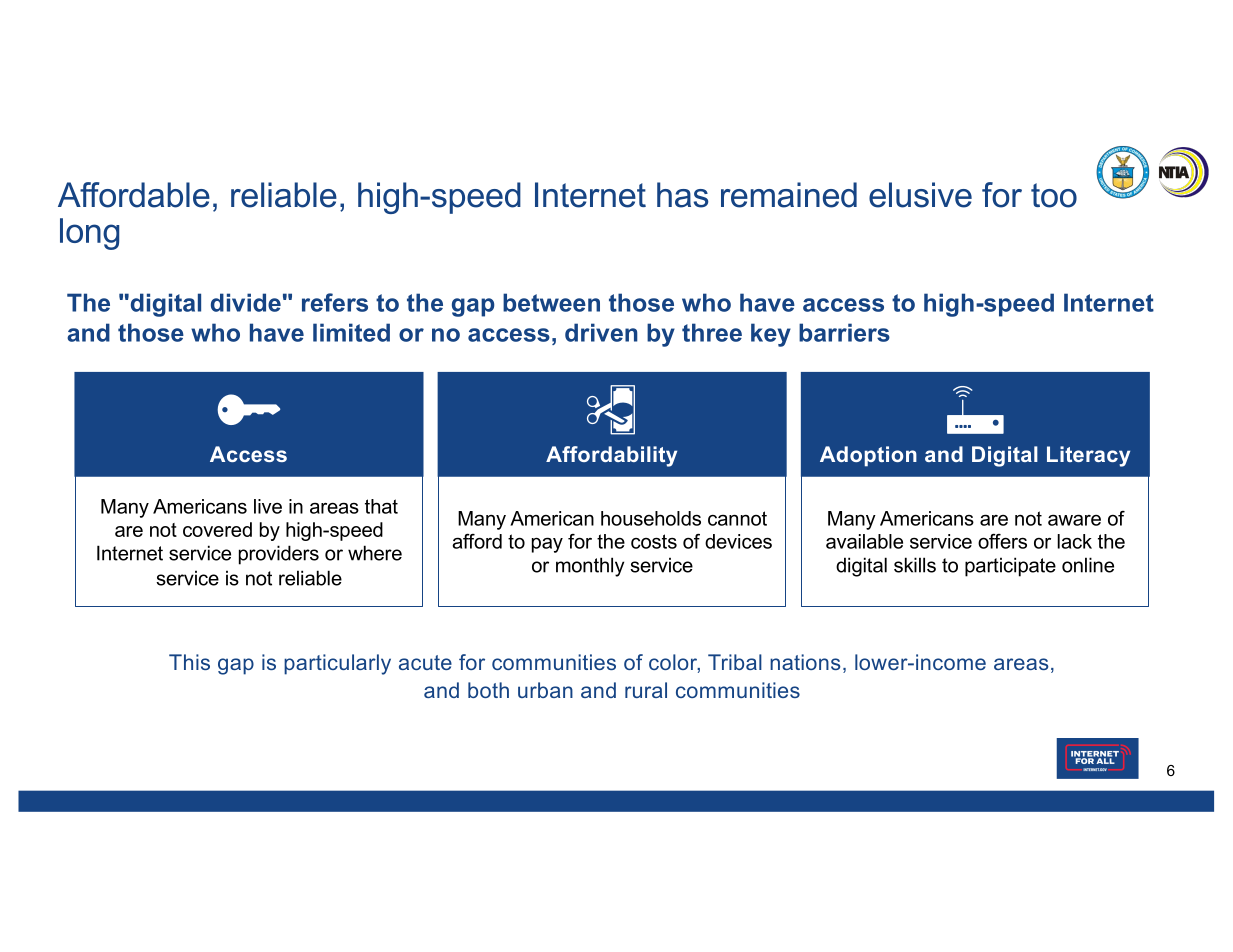  What do you see at coordinates (590, 567) in the screenshot?
I see `monthly` at bounding box center [590, 567].
